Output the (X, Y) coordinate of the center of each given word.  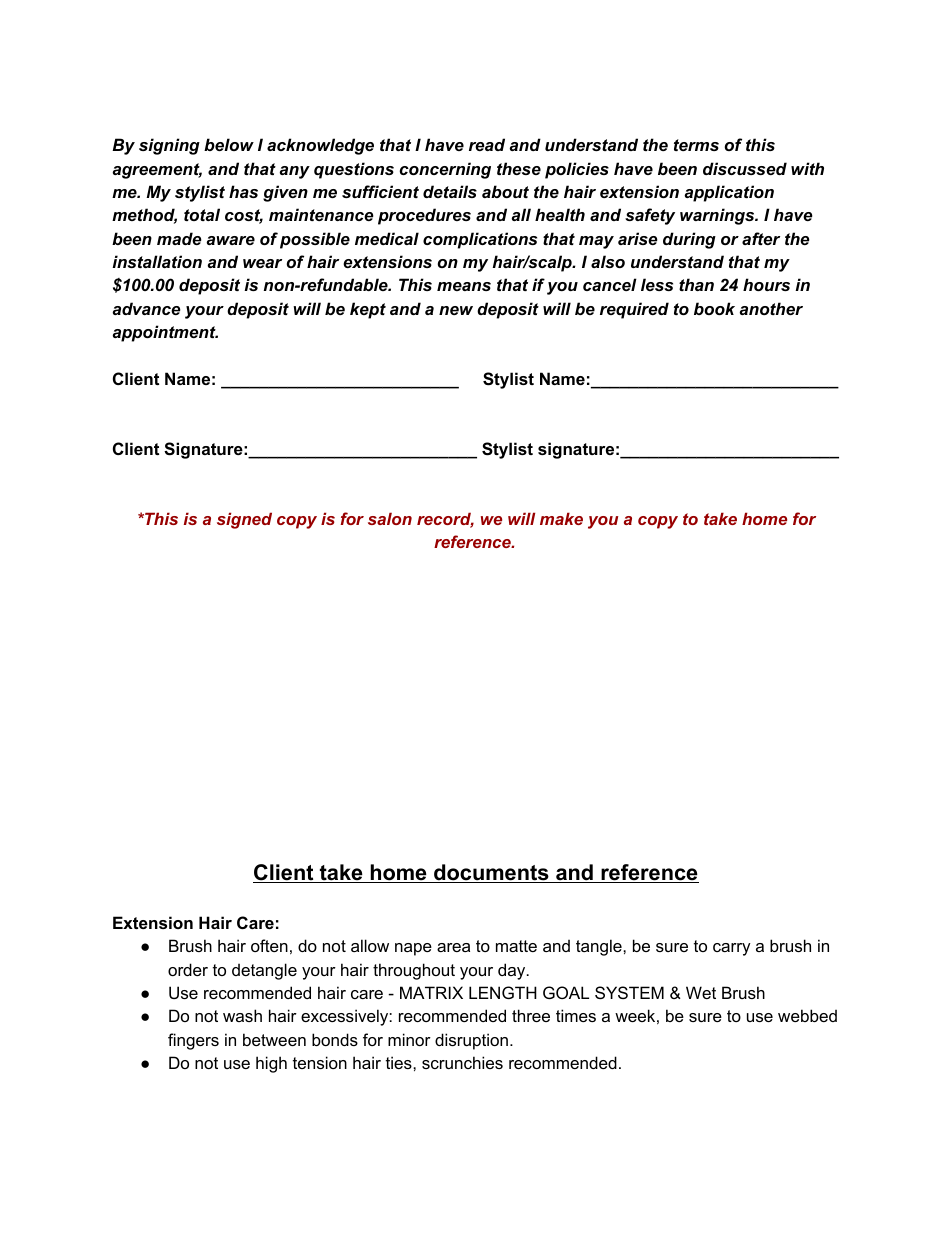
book (714, 308)
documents (491, 873)
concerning (445, 170)
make (561, 518)
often (269, 945)
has (243, 191)
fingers (193, 1041)
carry (732, 949)
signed (244, 520)
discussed (745, 168)
